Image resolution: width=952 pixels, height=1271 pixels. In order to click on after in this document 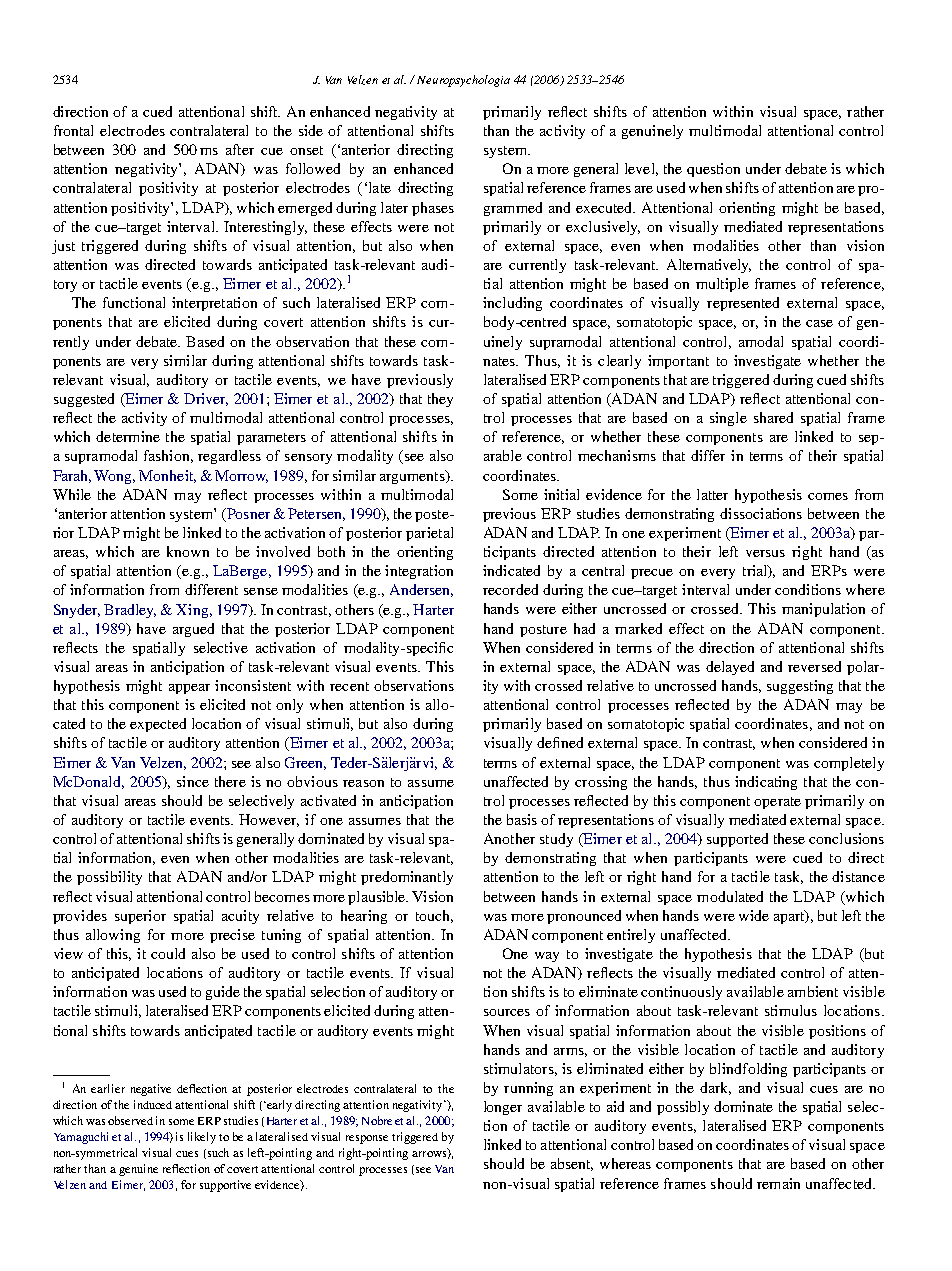, I will do `click(240, 149)`.
